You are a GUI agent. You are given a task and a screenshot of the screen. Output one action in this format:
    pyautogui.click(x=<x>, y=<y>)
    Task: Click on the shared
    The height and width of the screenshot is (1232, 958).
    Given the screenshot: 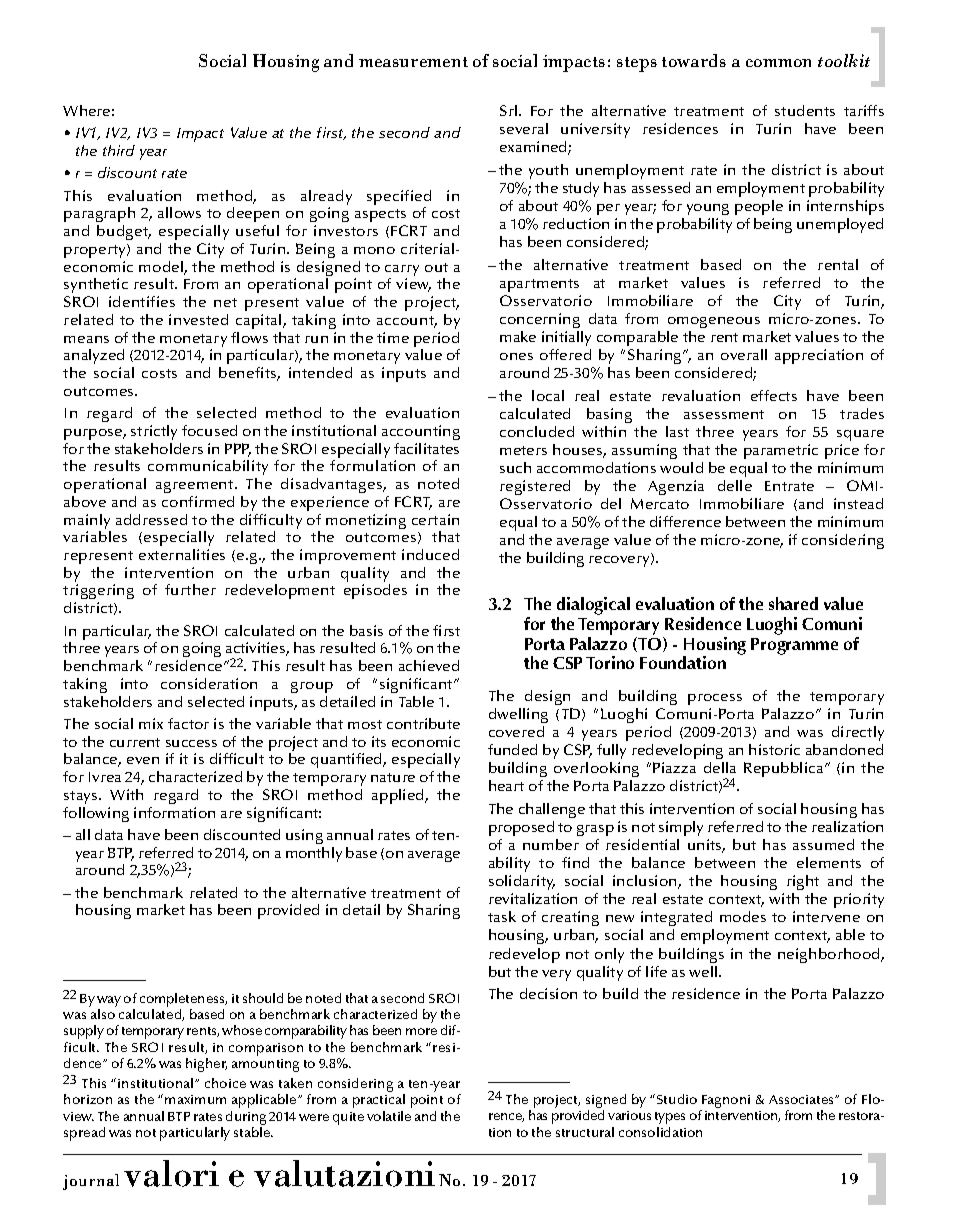 What is the action you would take?
    pyautogui.click(x=793, y=603)
